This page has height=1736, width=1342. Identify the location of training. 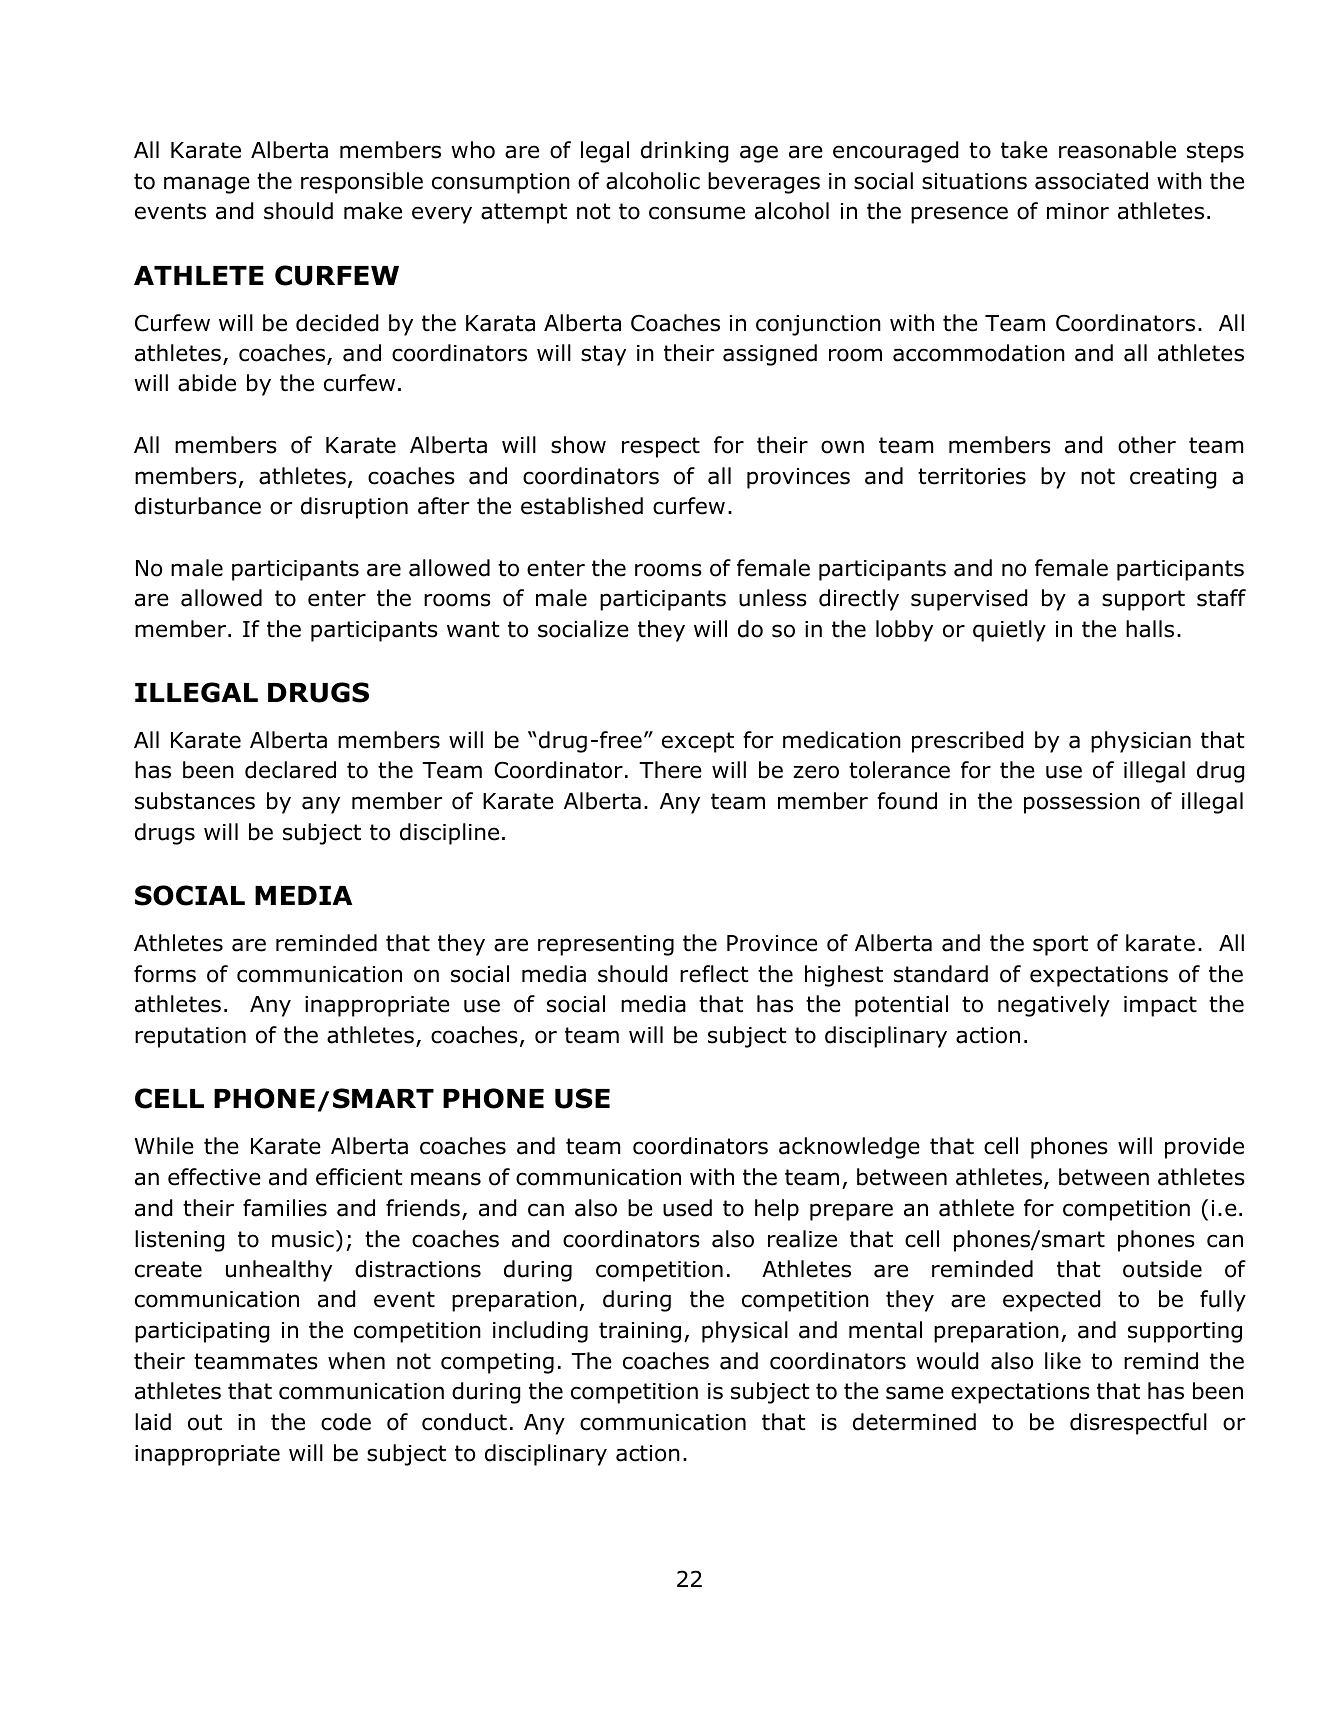
(640, 1332).
